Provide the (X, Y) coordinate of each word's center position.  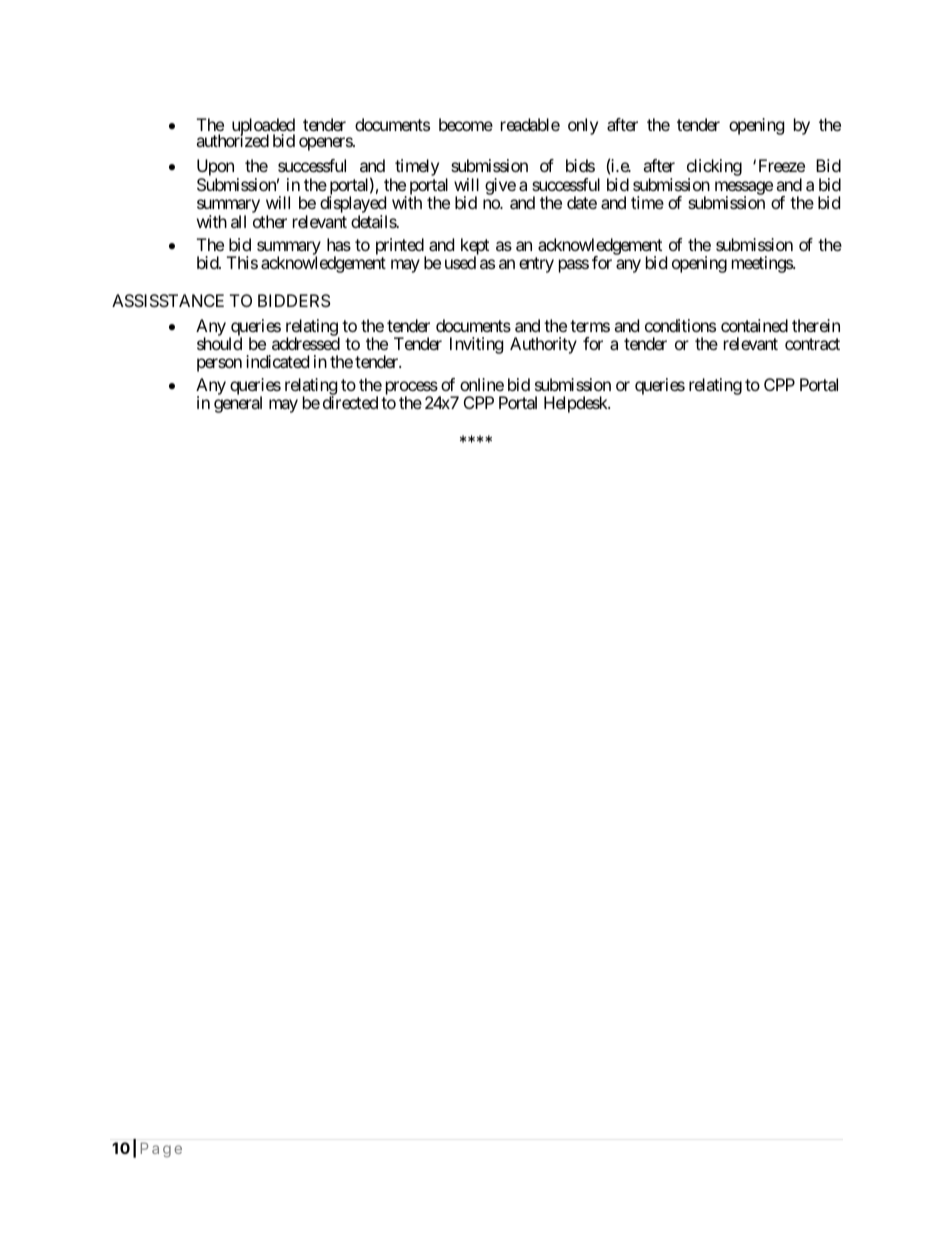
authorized (232, 140)
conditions (680, 325)
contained (754, 325)
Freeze (782, 165)
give (500, 186)
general (238, 404)
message (744, 189)
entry (536, 265)
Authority (543, 345)
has (339, 244)
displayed (353, 206)
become (466, 124)
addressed (306, 343)
